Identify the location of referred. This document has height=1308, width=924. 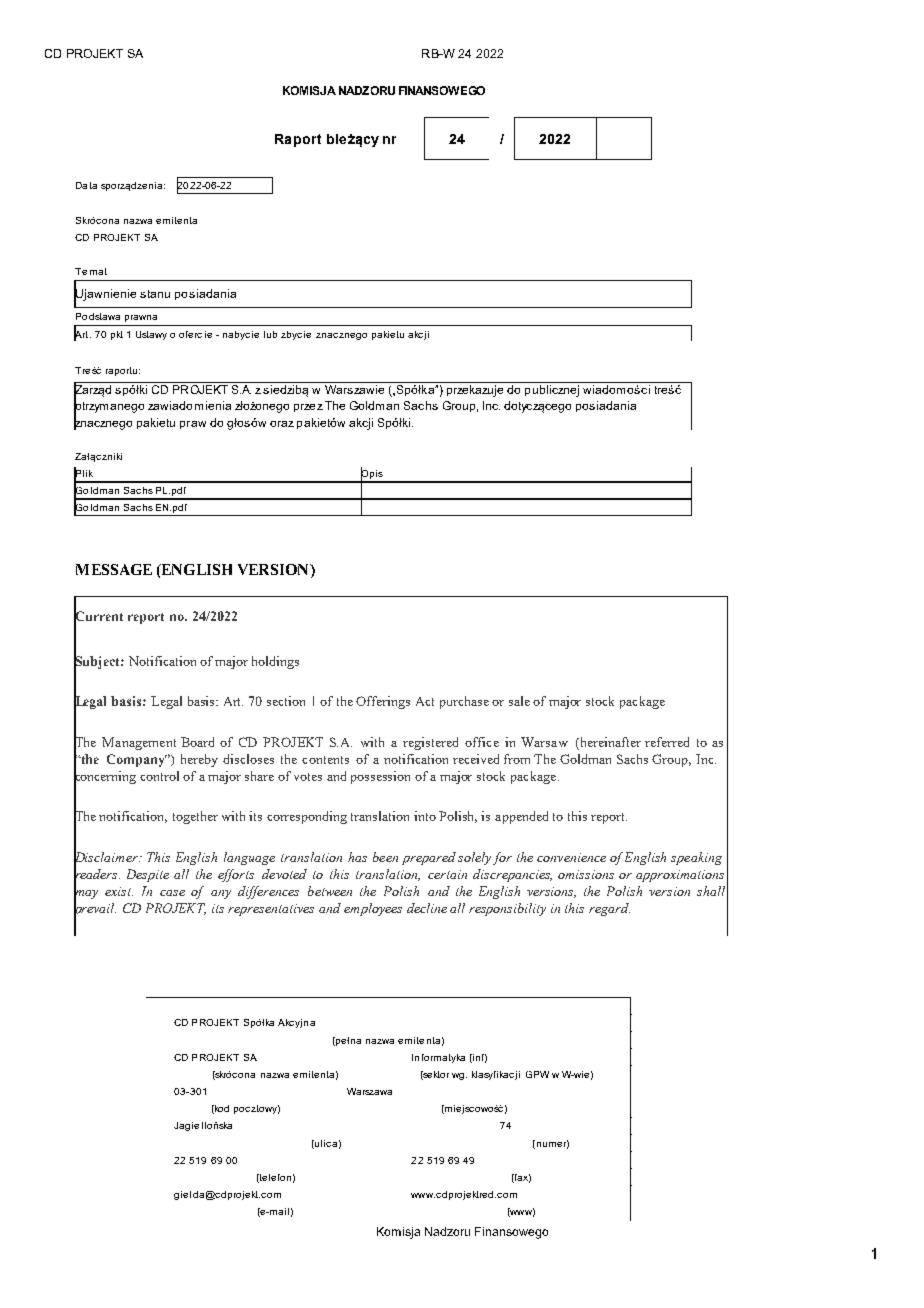
(667, 742).
